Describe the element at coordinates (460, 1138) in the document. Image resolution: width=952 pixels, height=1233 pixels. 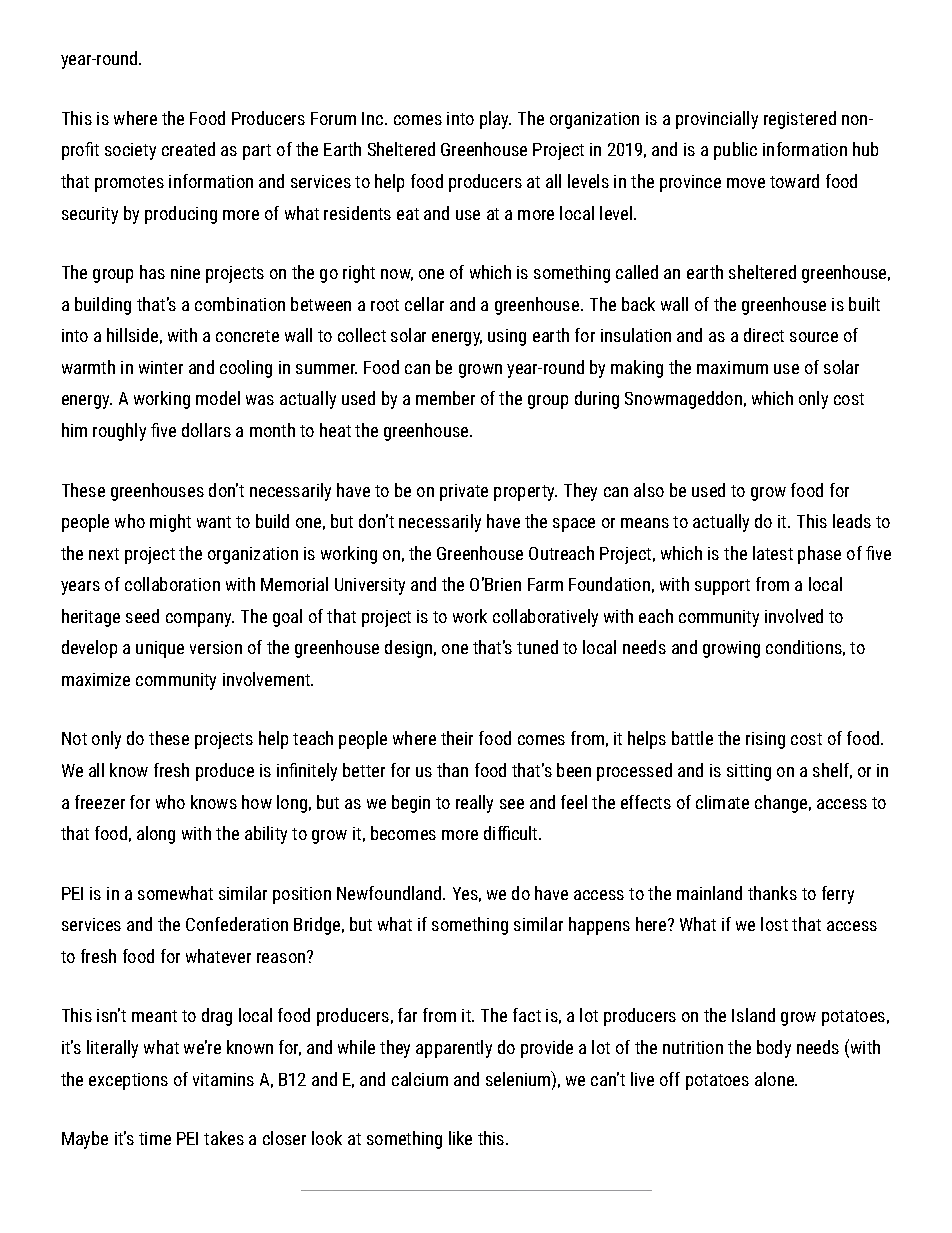
I see `like` at that location.
